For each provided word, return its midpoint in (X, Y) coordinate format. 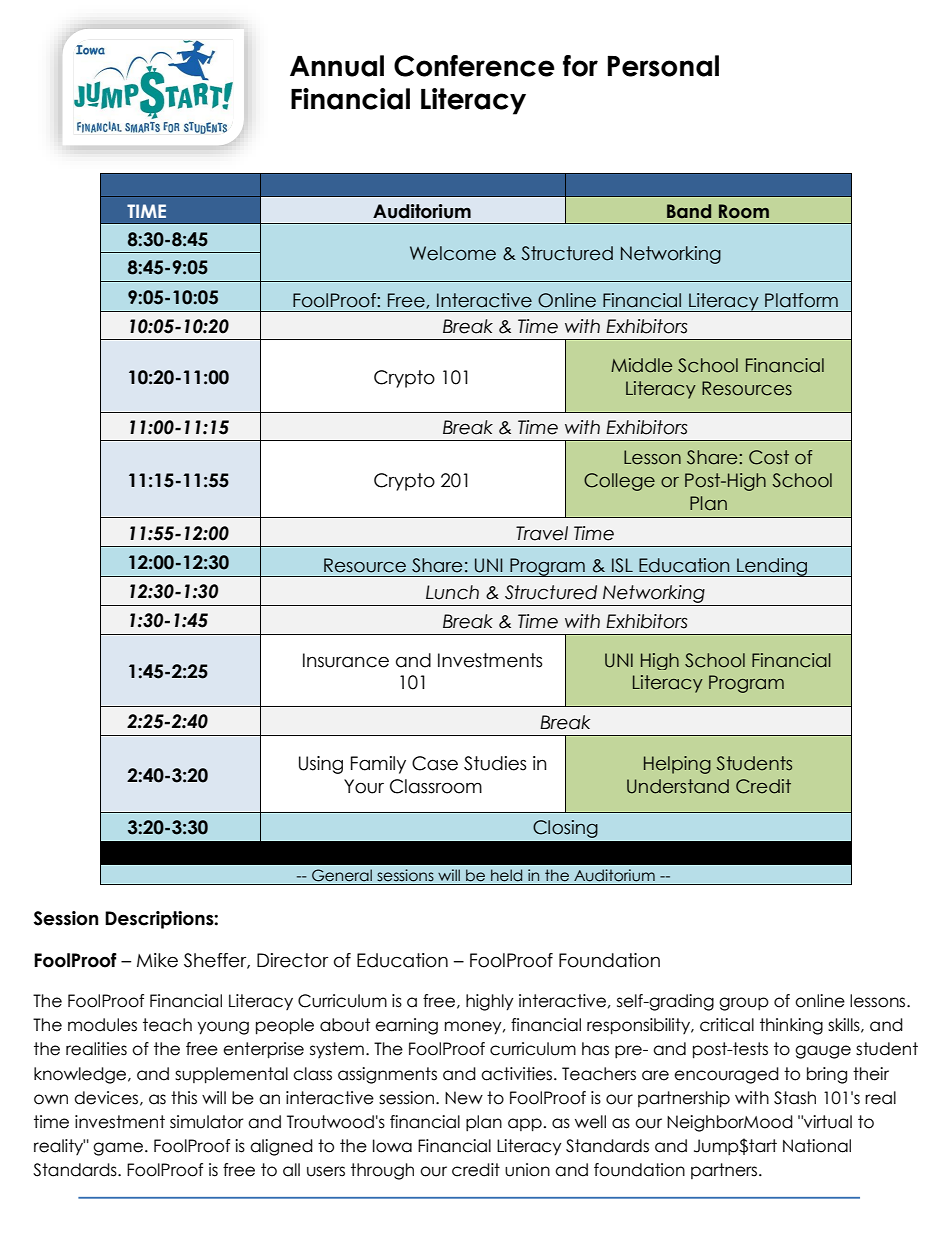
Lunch (452, 592)
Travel (542, 533)
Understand (678, 786)
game (118, 1149)
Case (435, 763)
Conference (474, 66)
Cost (769, 457)
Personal (663, 66)
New (464, 1098)
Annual (337, 66)
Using (321, 765)
